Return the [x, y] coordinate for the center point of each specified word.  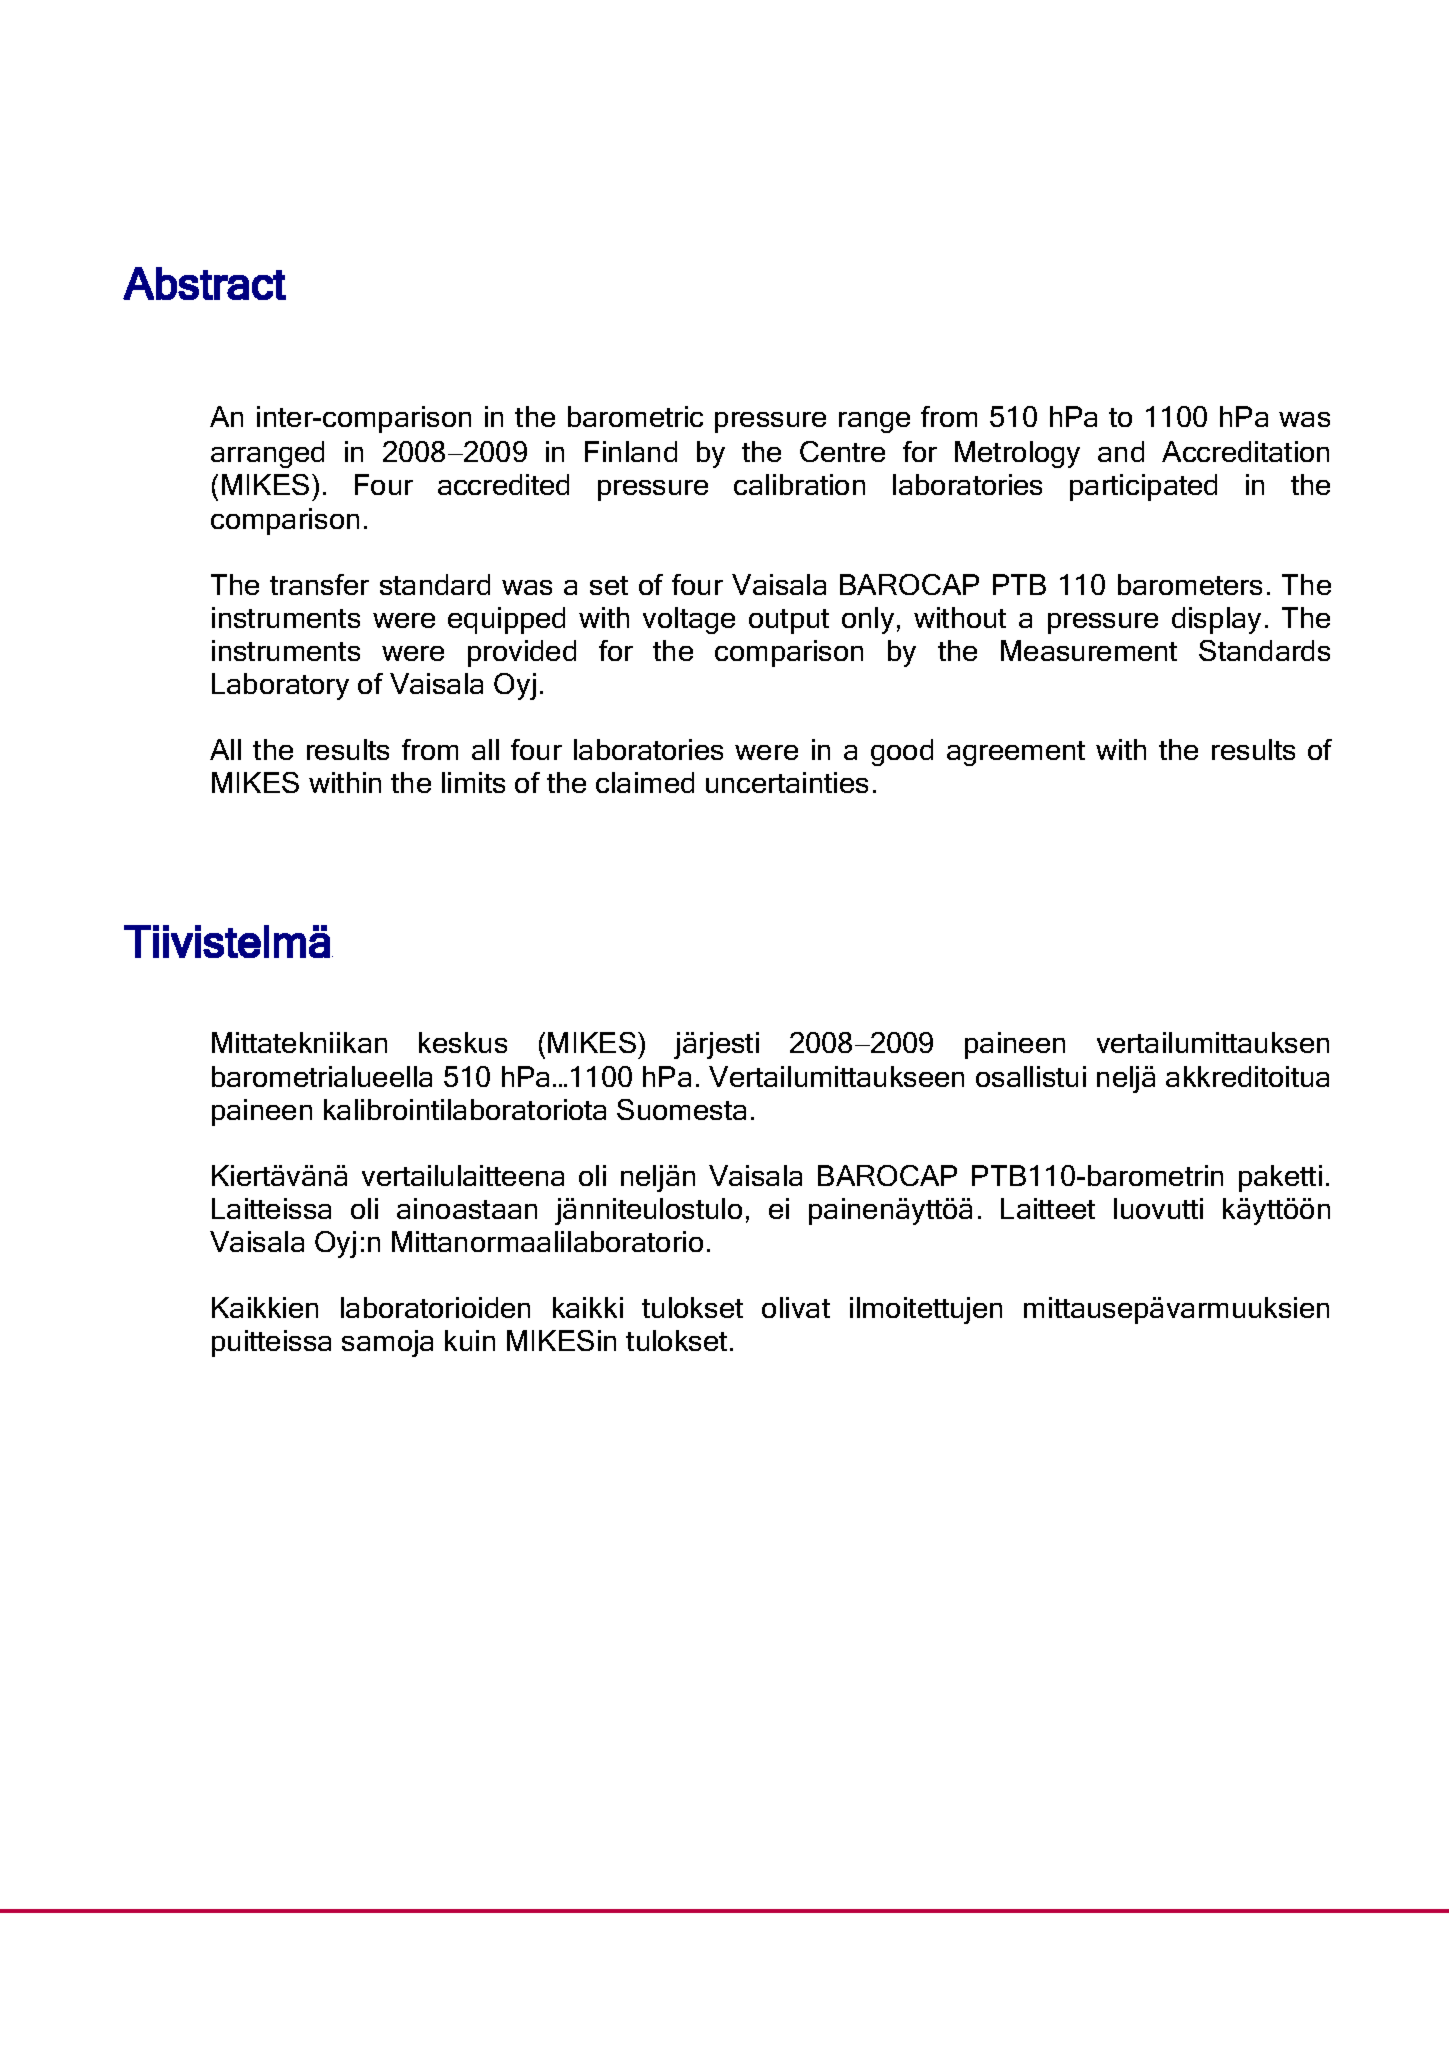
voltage [689, 620]
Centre [842, 451]
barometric [635, 416]
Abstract [204, 283]
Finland [631, 451]
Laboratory [280, 686]
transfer [319, 584]
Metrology [1017, 454]
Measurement [1089, 650]
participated [1143, 487]
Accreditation [1245, 451]
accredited [503, 484]
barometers [1190, 584]
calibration [799, 484]
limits [473, 782]
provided [522, 653]
